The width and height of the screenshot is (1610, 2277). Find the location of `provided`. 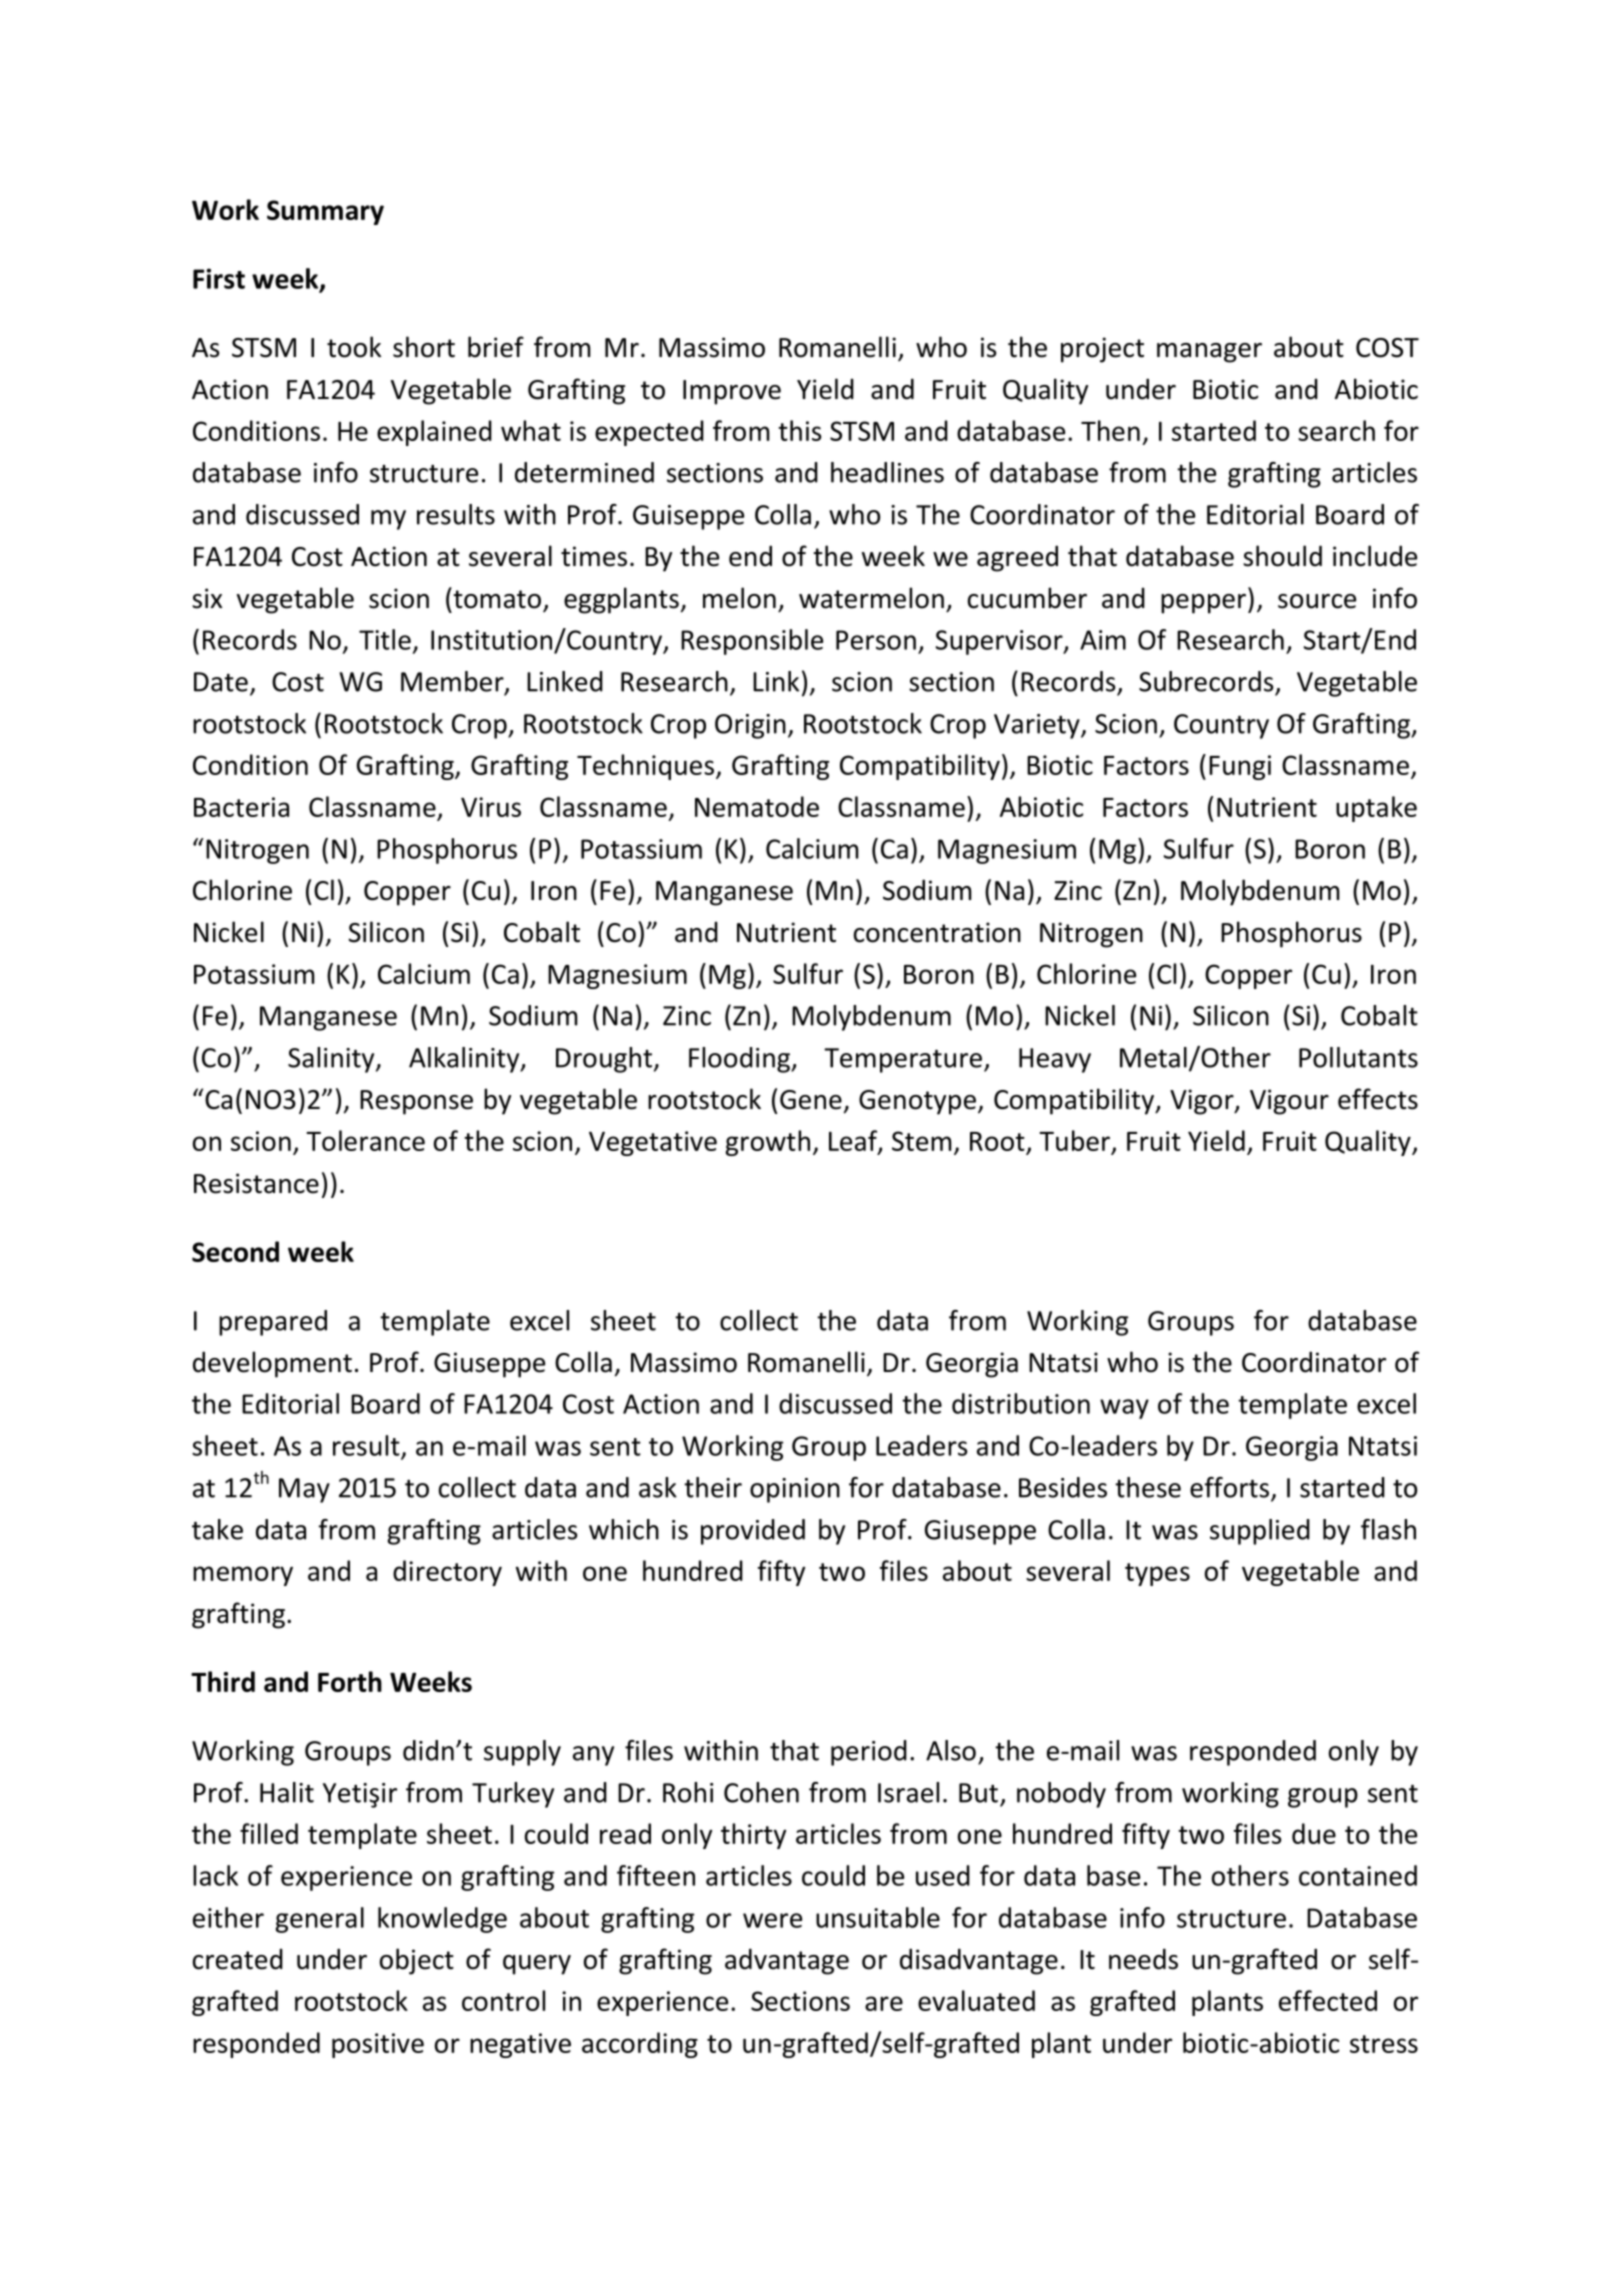

provided is located at coordinates (753, 1532).
